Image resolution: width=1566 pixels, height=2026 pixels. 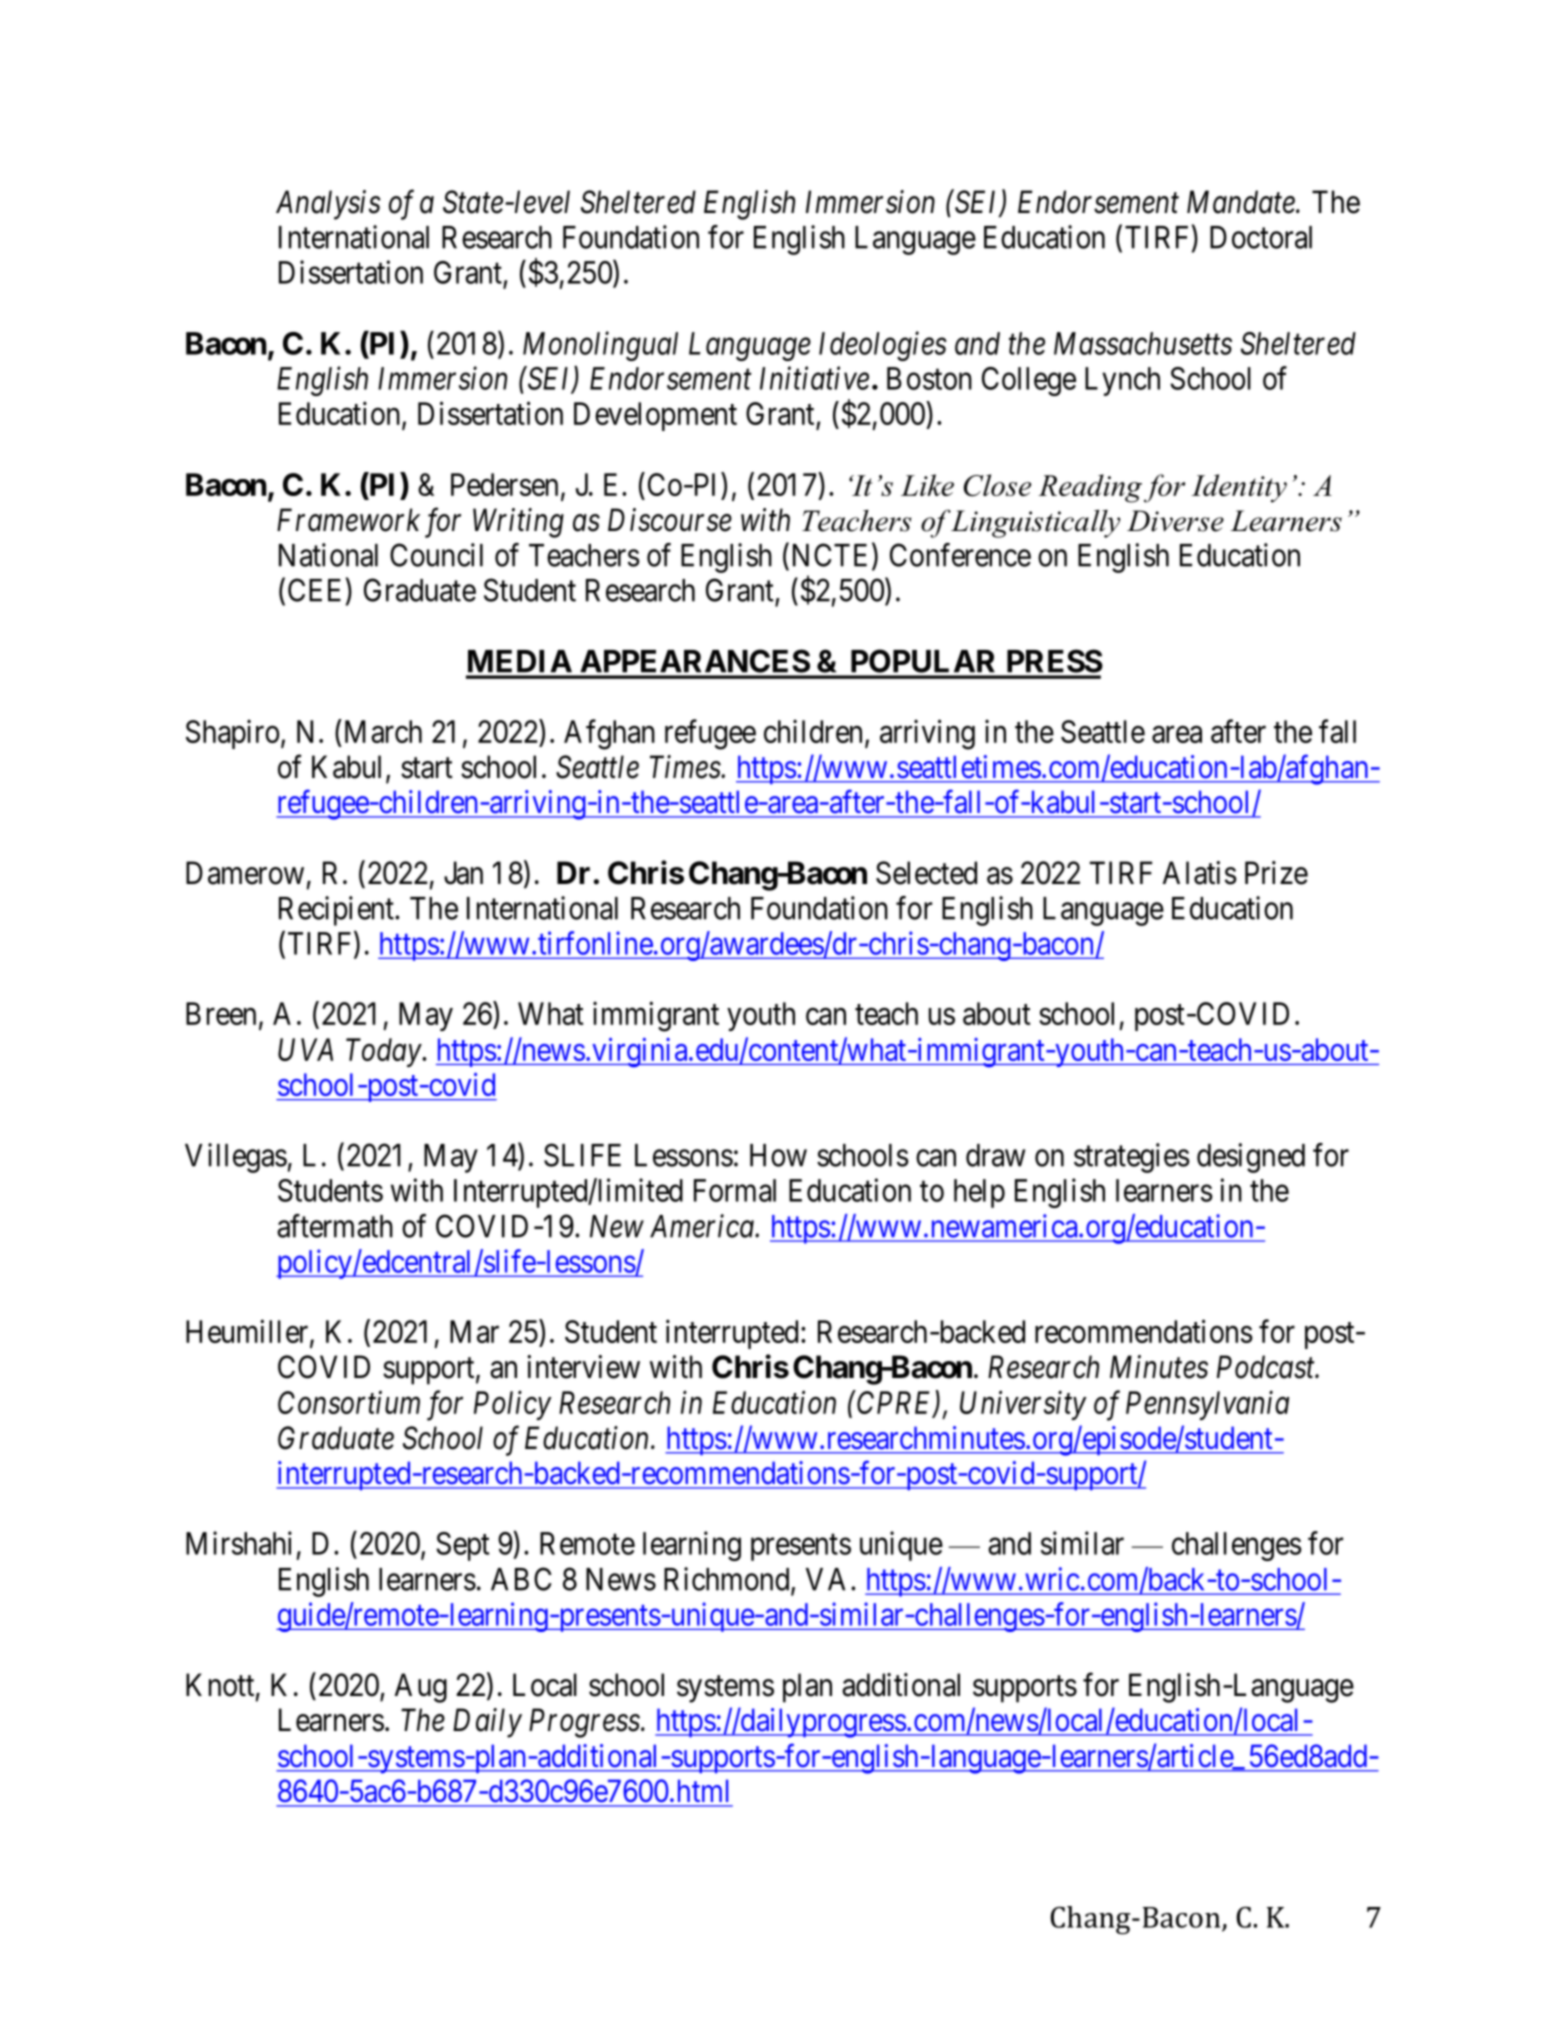 What do you see at coordinates (1242, 202) in the document?
I see `Mandate` at bounding box center [1242, 202].
